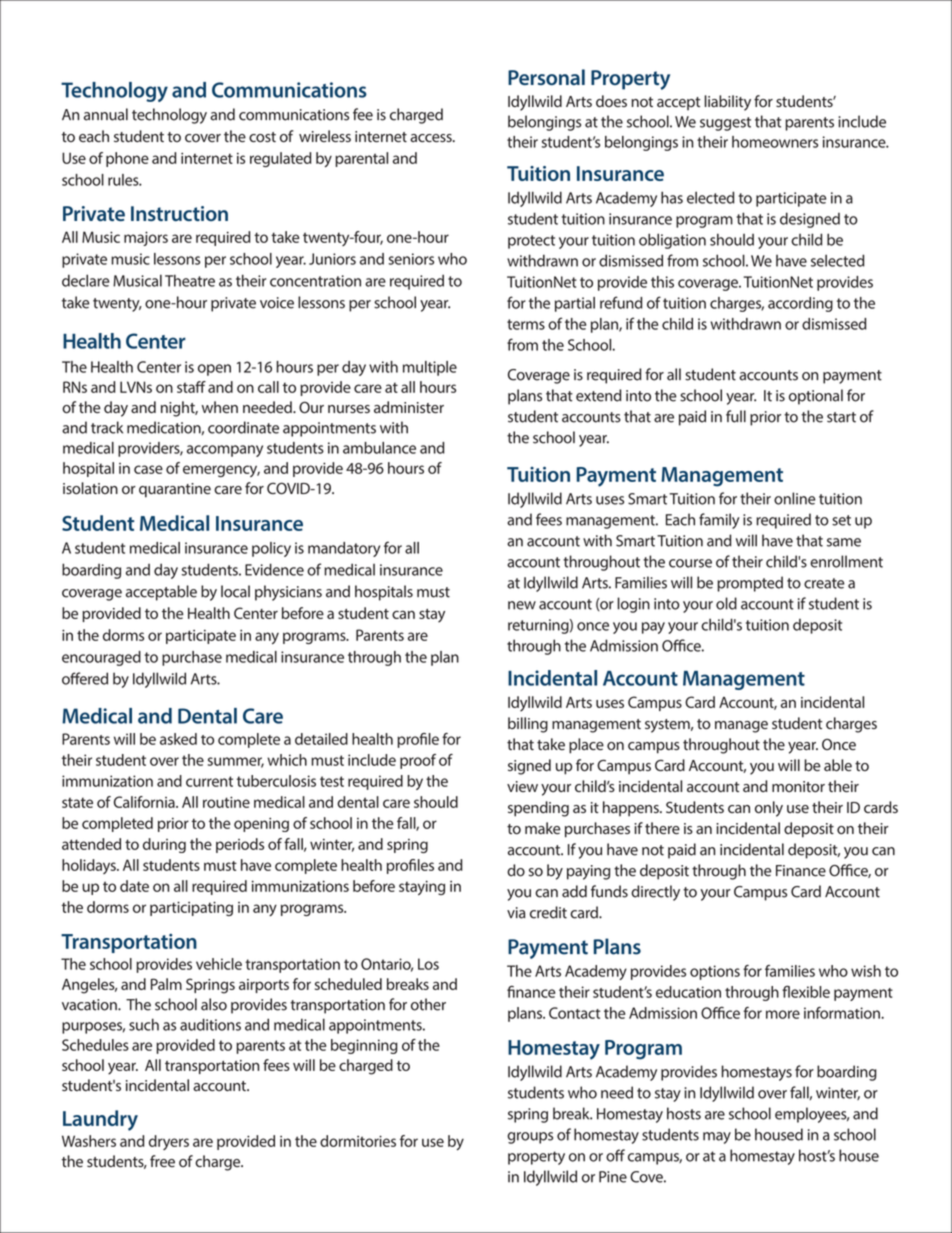  Describe the element at coordinates (220, 407) in the document. I see `when` at that location.
